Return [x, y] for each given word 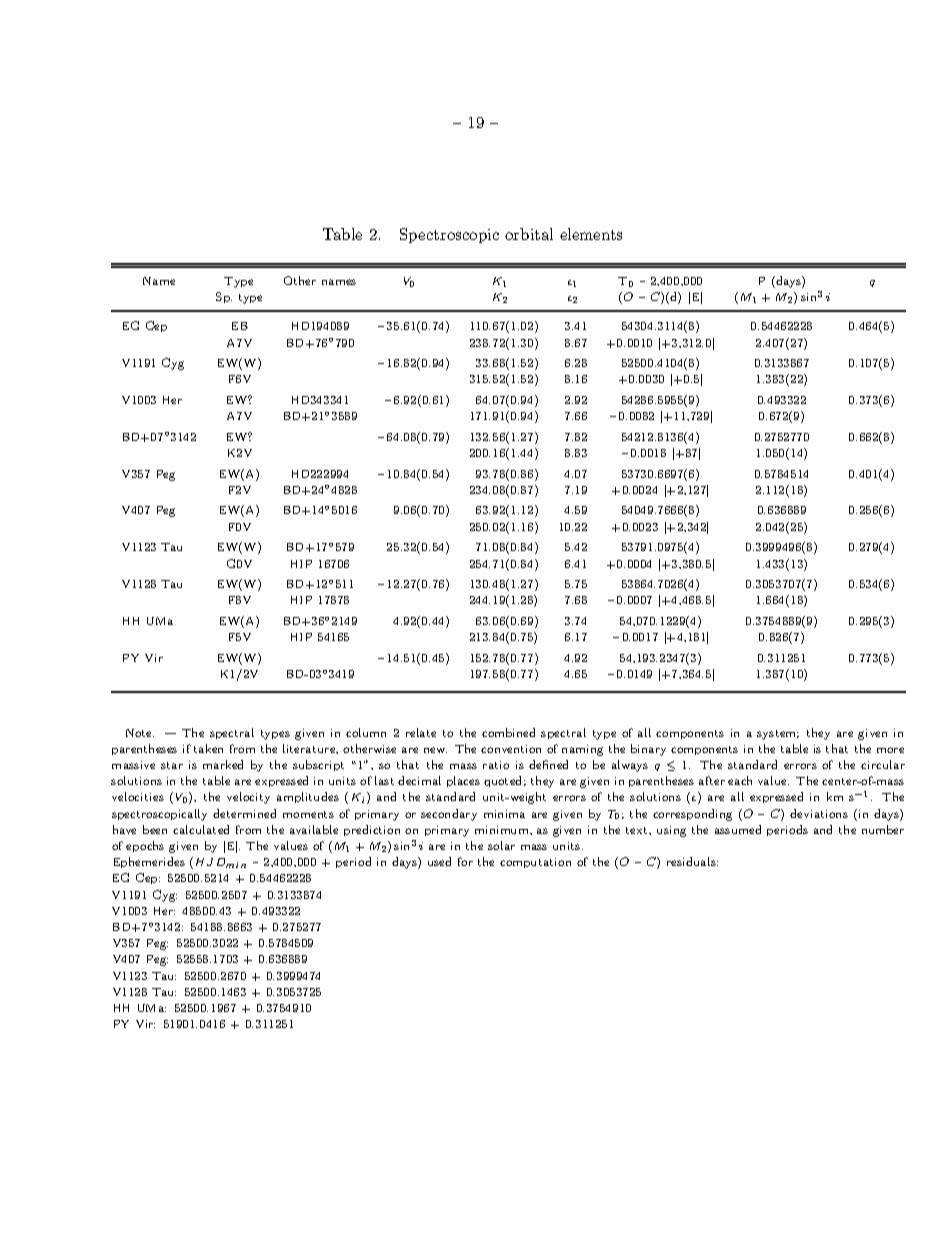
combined [508, 732]
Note [140, 733]
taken [208, 748]
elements [591, 234]
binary [648, 750]
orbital [529, 234]
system [778, 735]
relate [421, 732]
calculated [201, 829]
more [890, 750]
